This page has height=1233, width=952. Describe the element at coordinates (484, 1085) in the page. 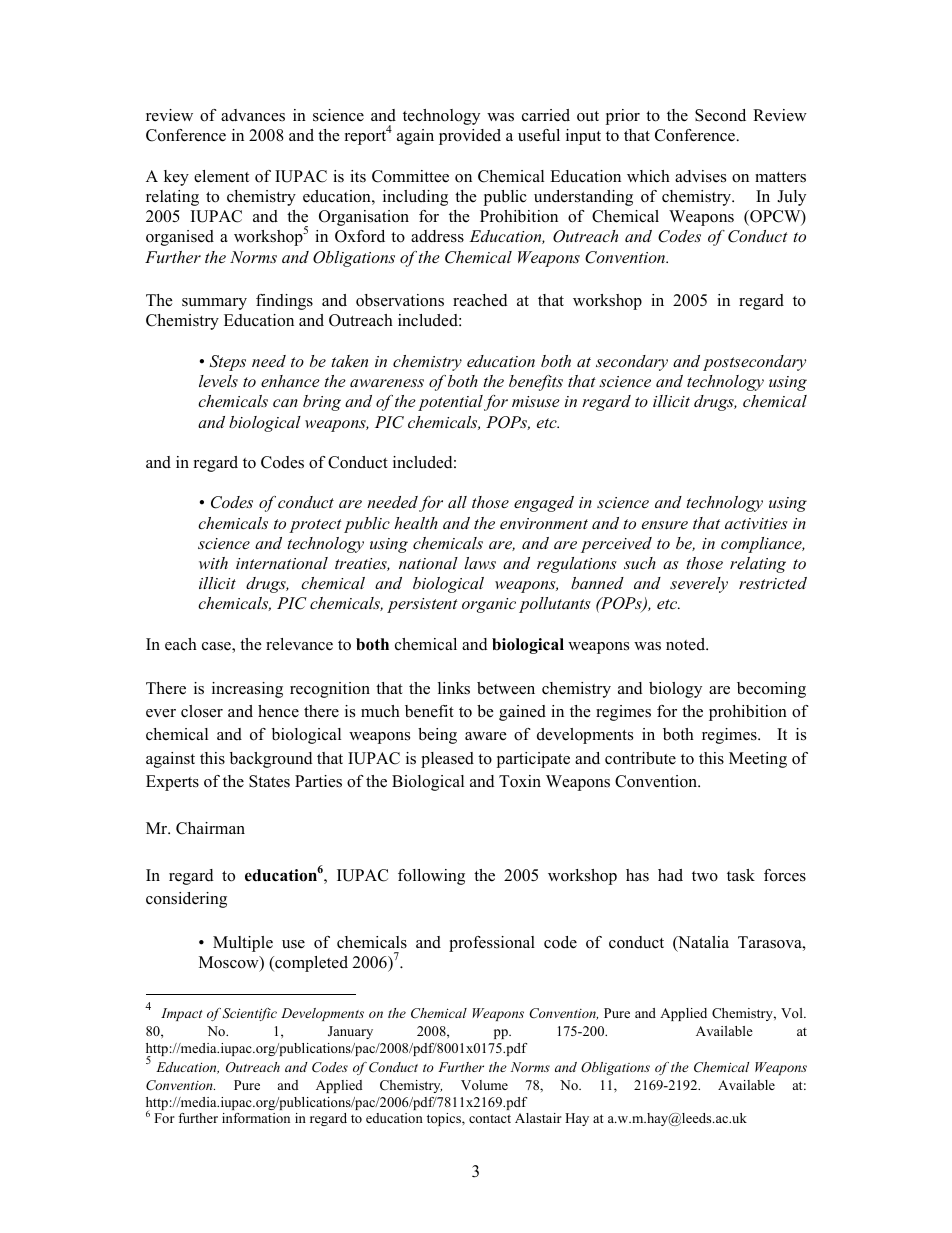

I see `Volume` at that location.
